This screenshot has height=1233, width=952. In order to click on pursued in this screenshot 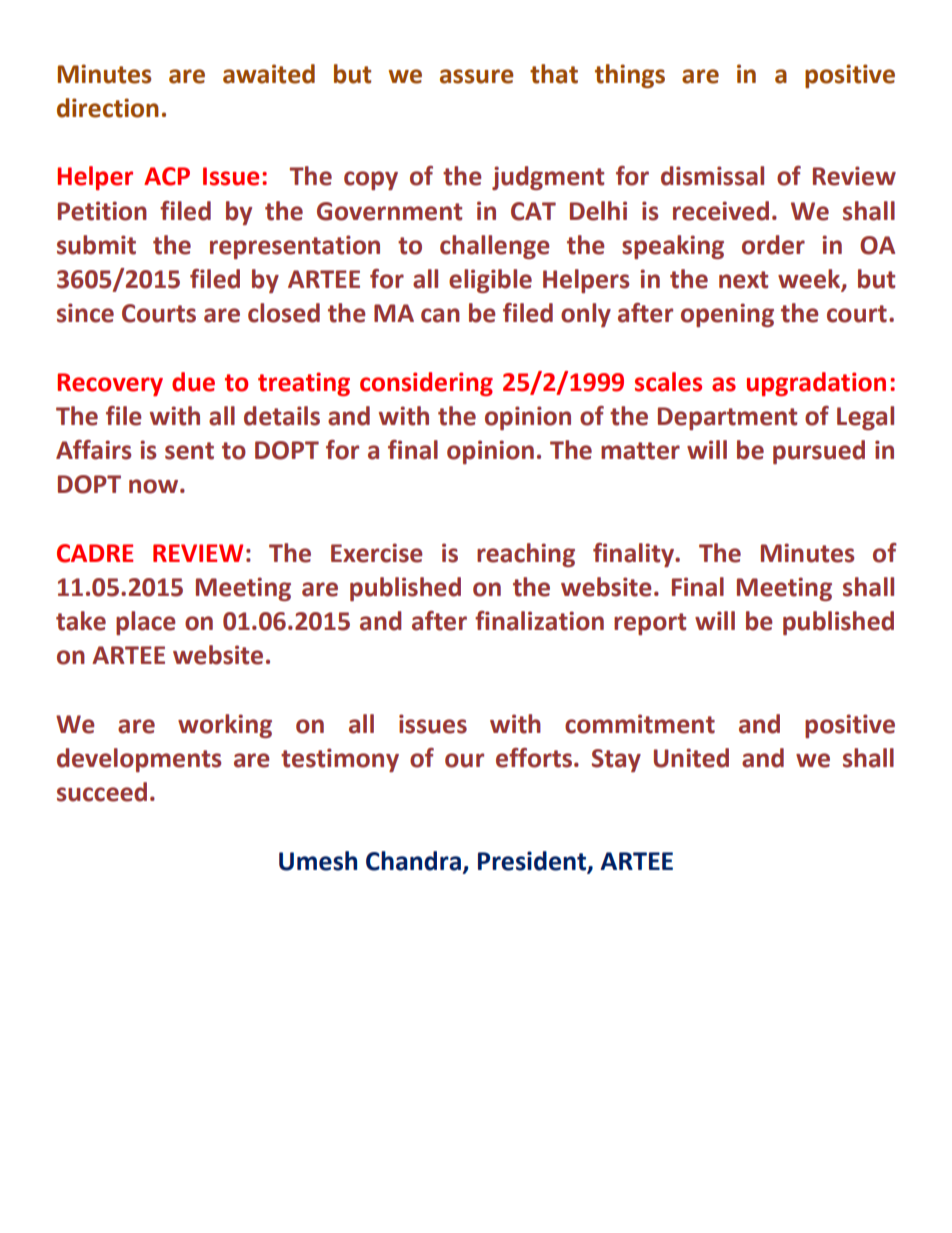, I will do `click(819, 452)`.
